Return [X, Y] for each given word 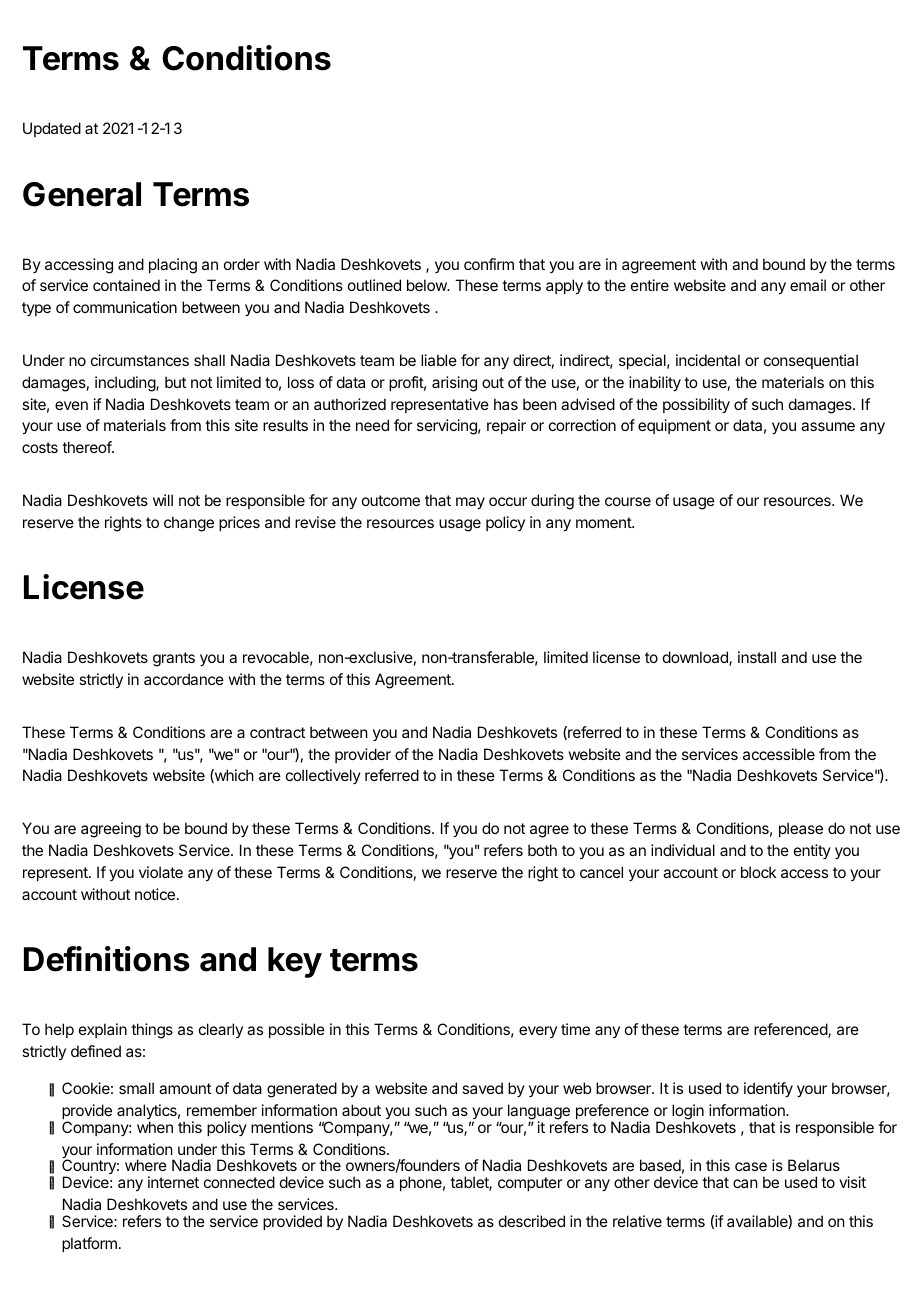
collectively [323, 776]
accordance [184, 679]
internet [173, 1182]
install [757, 657]
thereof [87, 447]
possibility [696, 406]
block [759, 872]
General [82, 194]
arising [454, 384]
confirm [489, 264]
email [808, 285]
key [295, 962]
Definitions [107, 959]
